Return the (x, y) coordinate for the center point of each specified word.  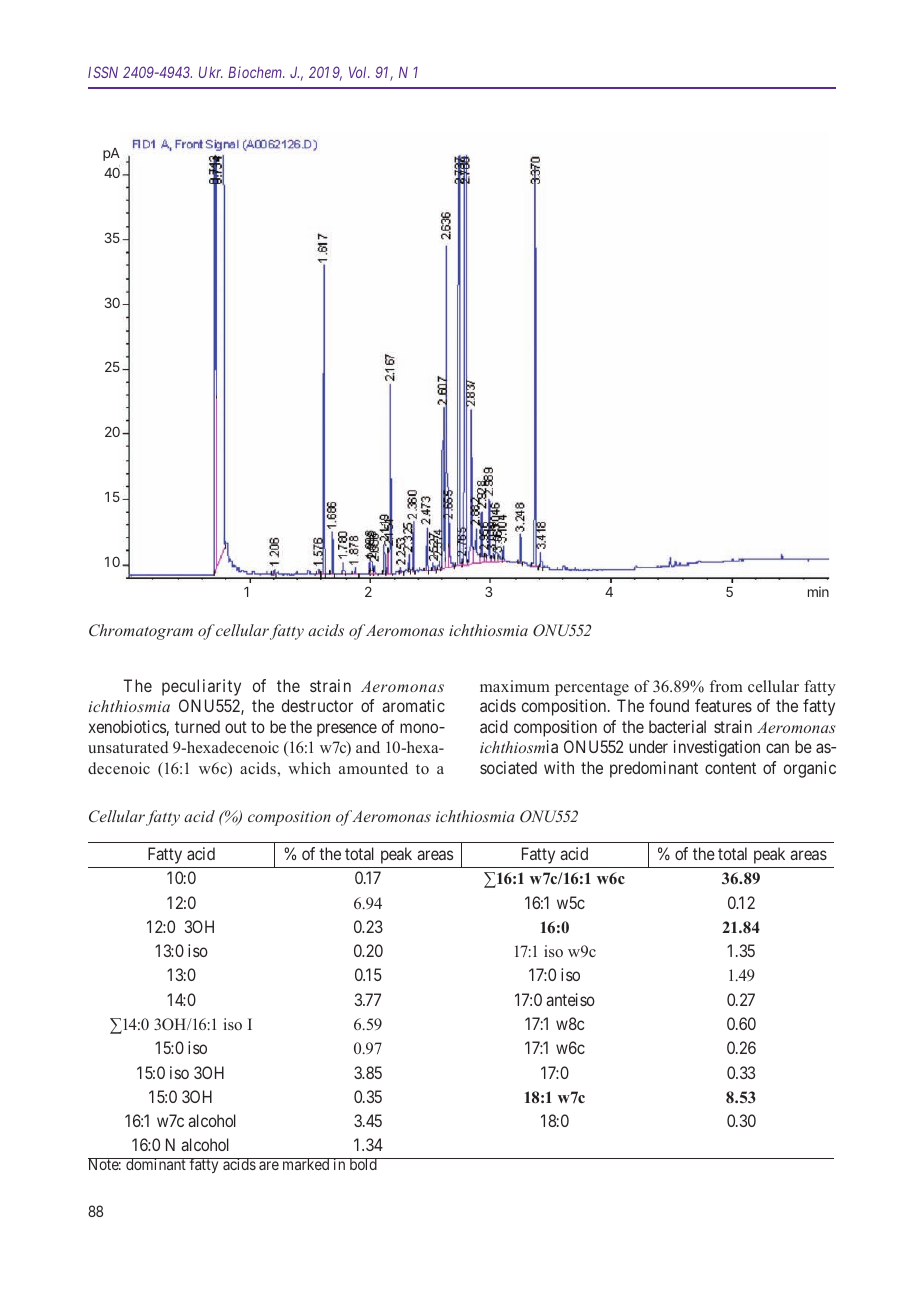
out (236, 727)
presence (347, 730)
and (368, 747)
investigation (717, 748)
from (726, 686)
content (730, 768)
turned (197, 726)
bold (363, 1164)
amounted (373, 768)
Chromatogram (141, 632)
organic (810, 769)
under (648, 746)
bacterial (677, 726)
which (309, 768)
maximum (515, 686)
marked (306, 1164)
